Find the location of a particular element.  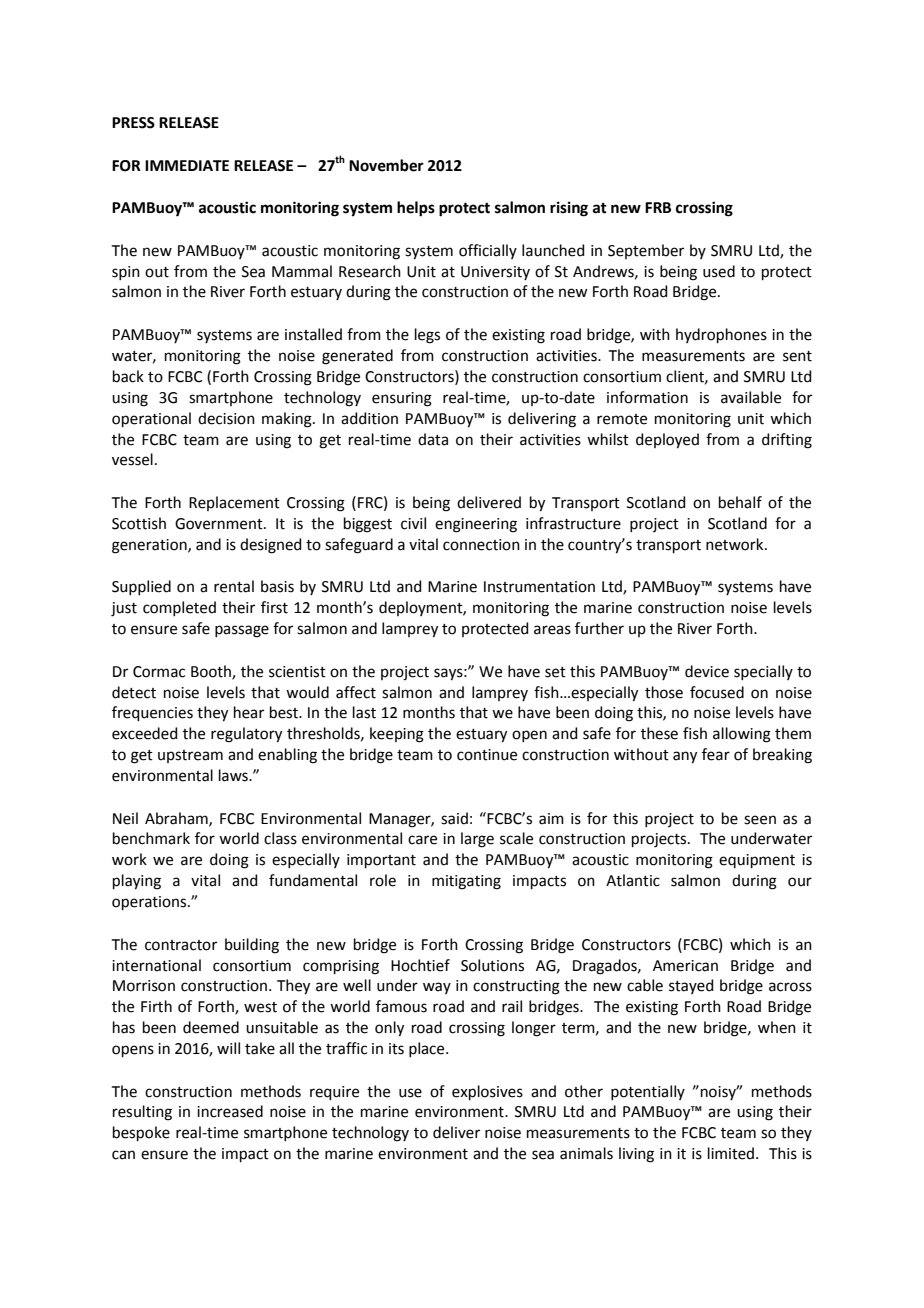

allowing is located at coordinates (742, 735).
